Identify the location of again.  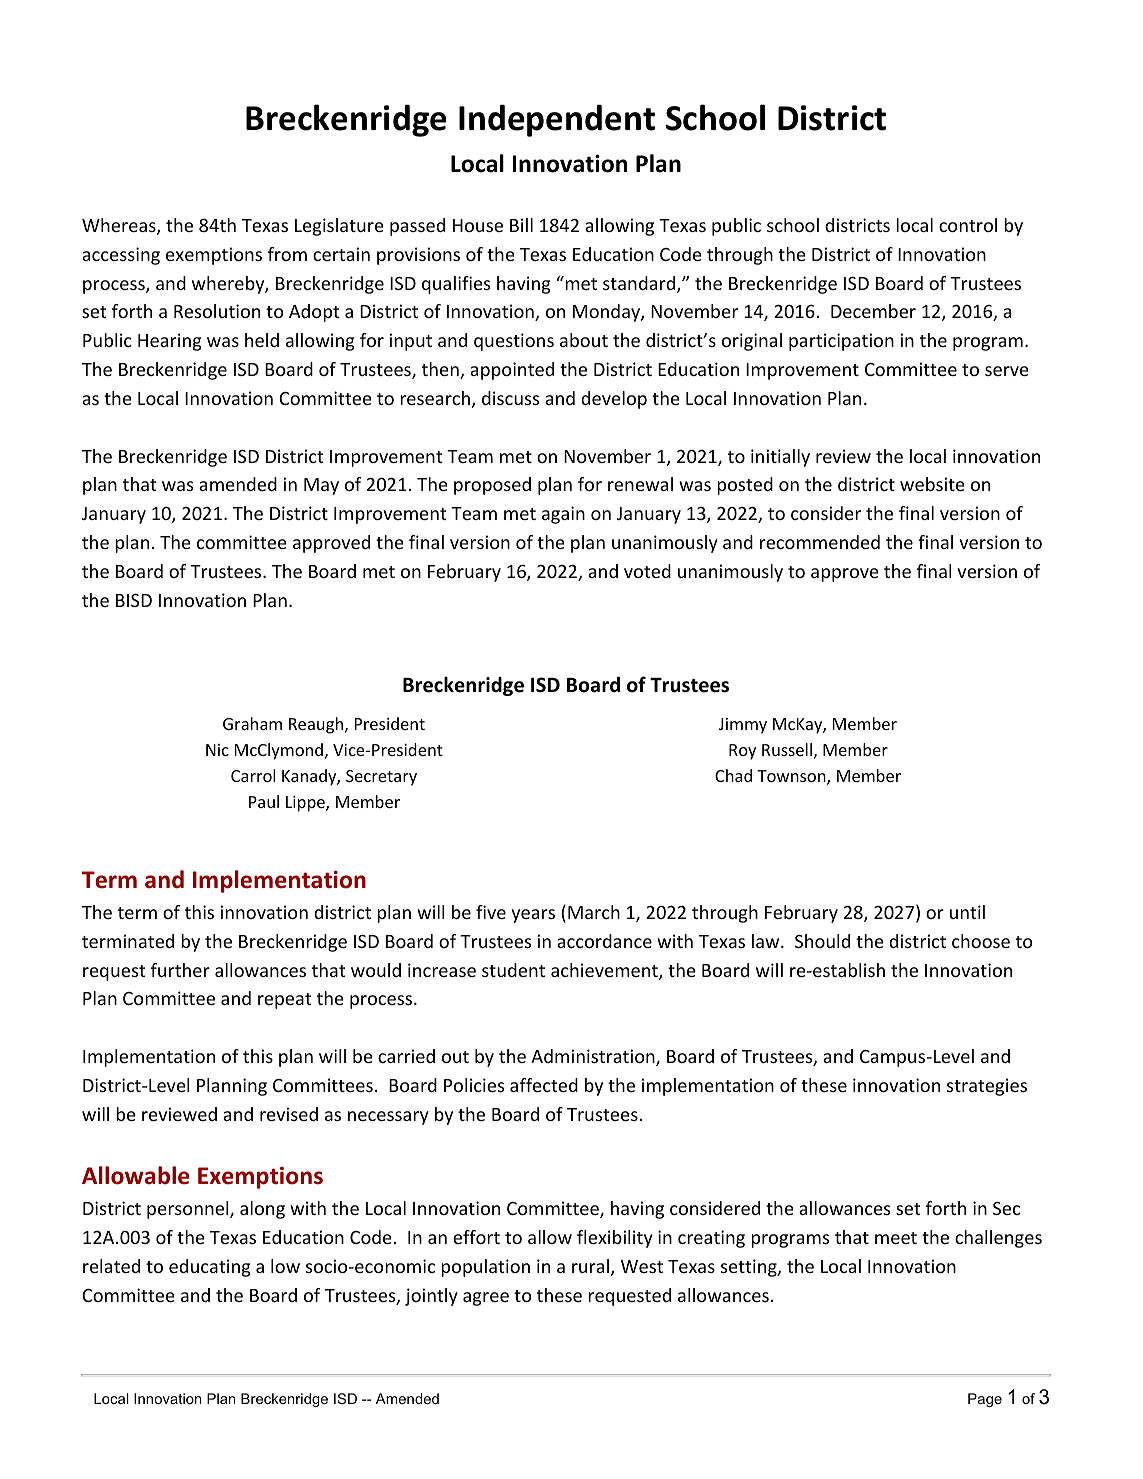
(563, 515).
